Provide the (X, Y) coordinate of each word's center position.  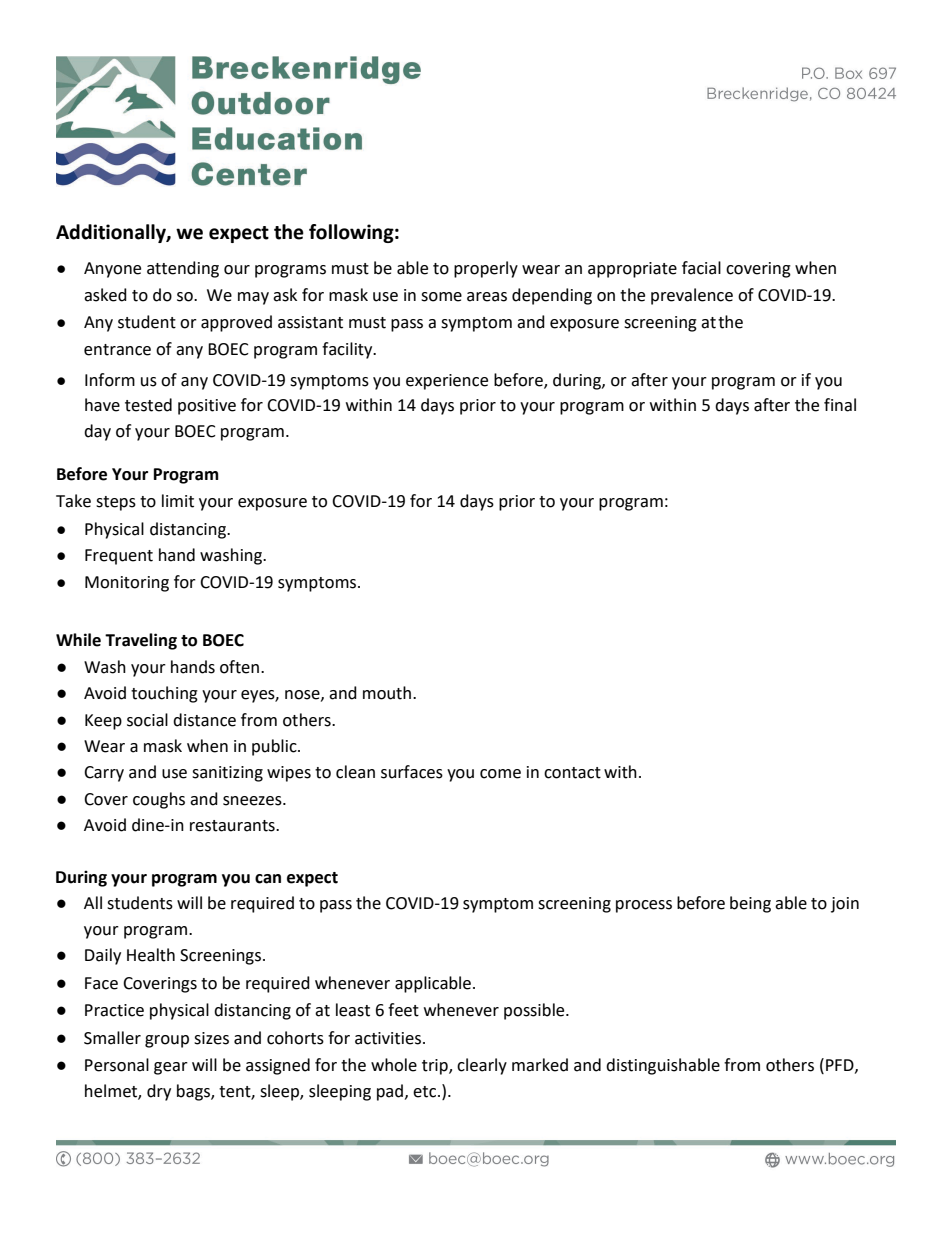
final (840, 405)
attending (183, 269)
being (750, 904)
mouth (387, 693)
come (500, 774)
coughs (159, 800)
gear (171, 1068)
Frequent (119, 557)
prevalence (692, 296)
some (441, 297)
